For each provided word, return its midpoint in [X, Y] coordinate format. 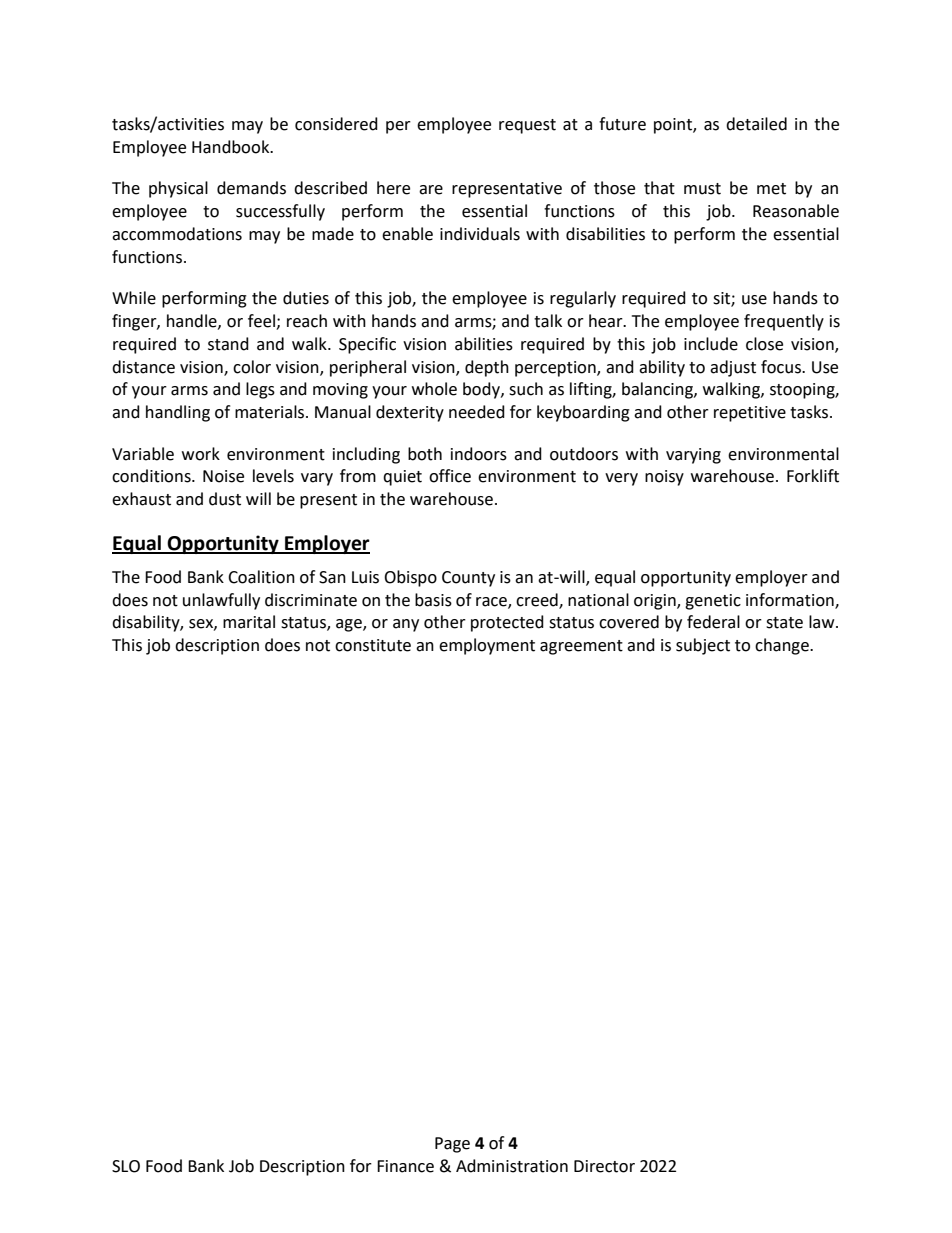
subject [703, 646]
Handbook [232, 147]
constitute [373, 645]
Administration [512, 1166]
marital [249, 622]
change [783, 646]
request [527, 126]
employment [487, 646]
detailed [756, 124]
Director [604, 1166]
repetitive [750, 414]
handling [178, 413]
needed [477, 412]
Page [452, 1145]
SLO [126, 1166]
